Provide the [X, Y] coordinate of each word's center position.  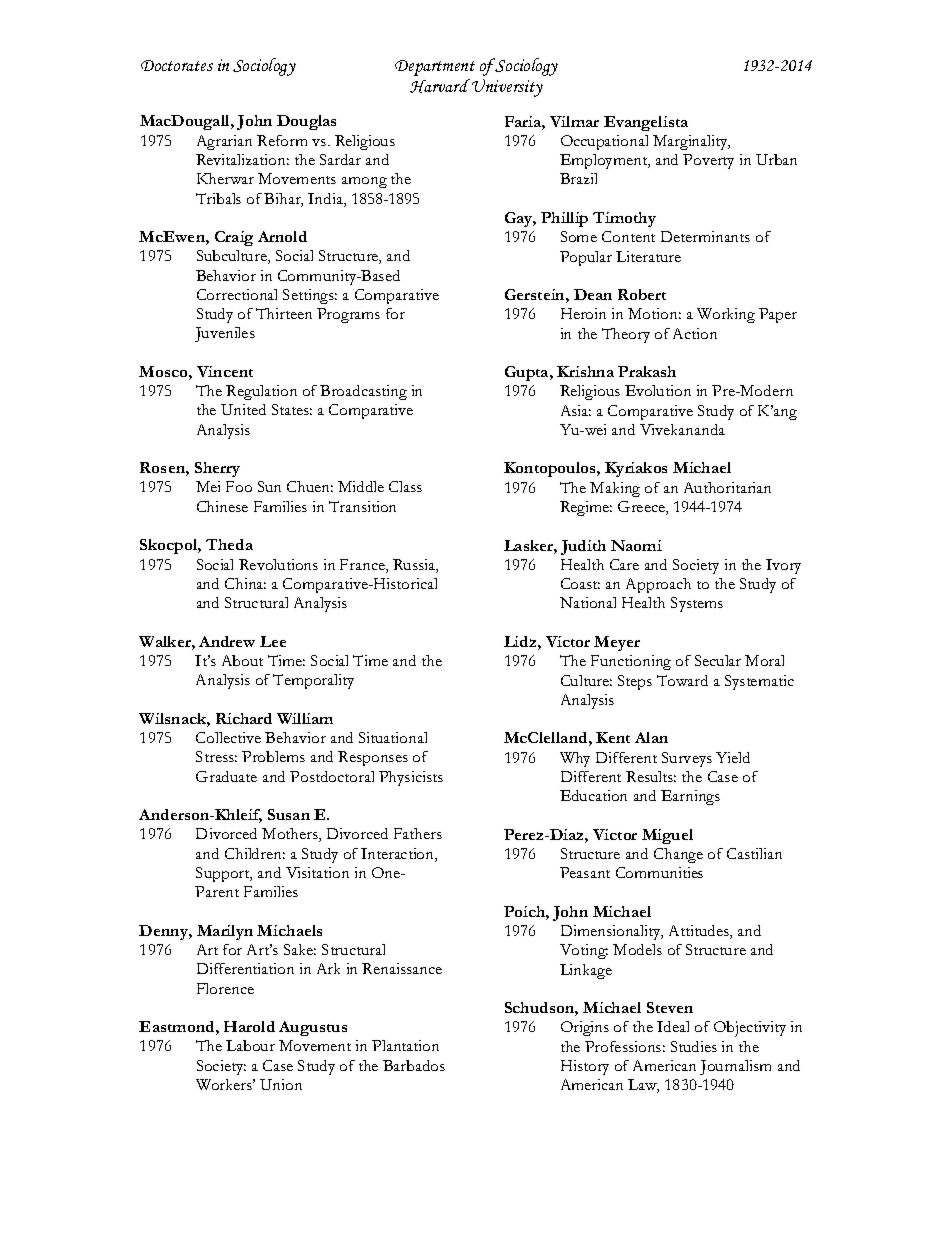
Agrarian [224, 142]
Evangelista [646, 123]
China [245, 583]
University [507, 88]
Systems [697, 604]
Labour [250, 1045]
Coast [580, 583]
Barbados [414, 1065]
